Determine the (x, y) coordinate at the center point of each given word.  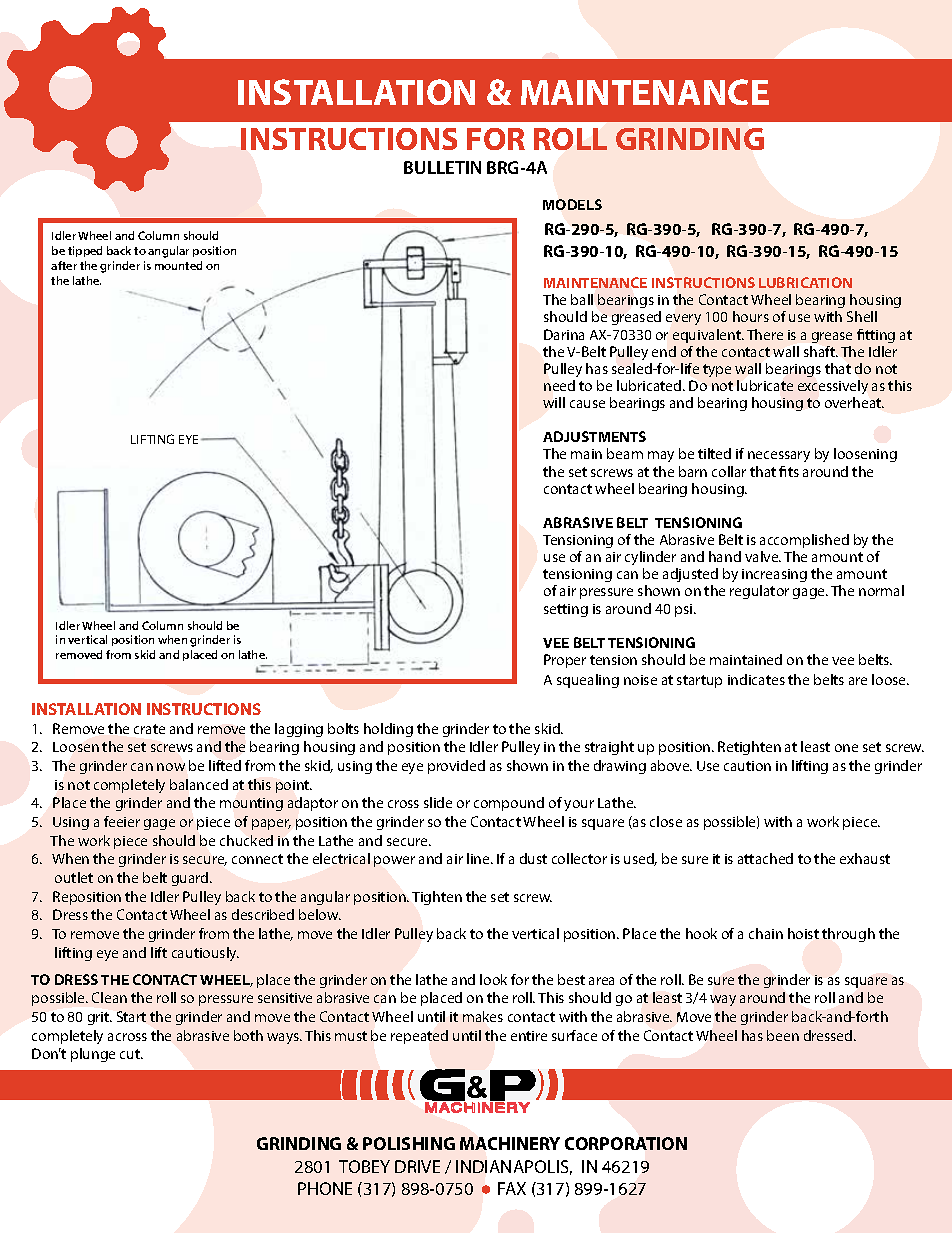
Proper (565, 661)
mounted (178, 265)
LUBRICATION (805, 282)
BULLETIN (442, 167)
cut (131, 1054)
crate (149, 729)
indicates (756, 679)
